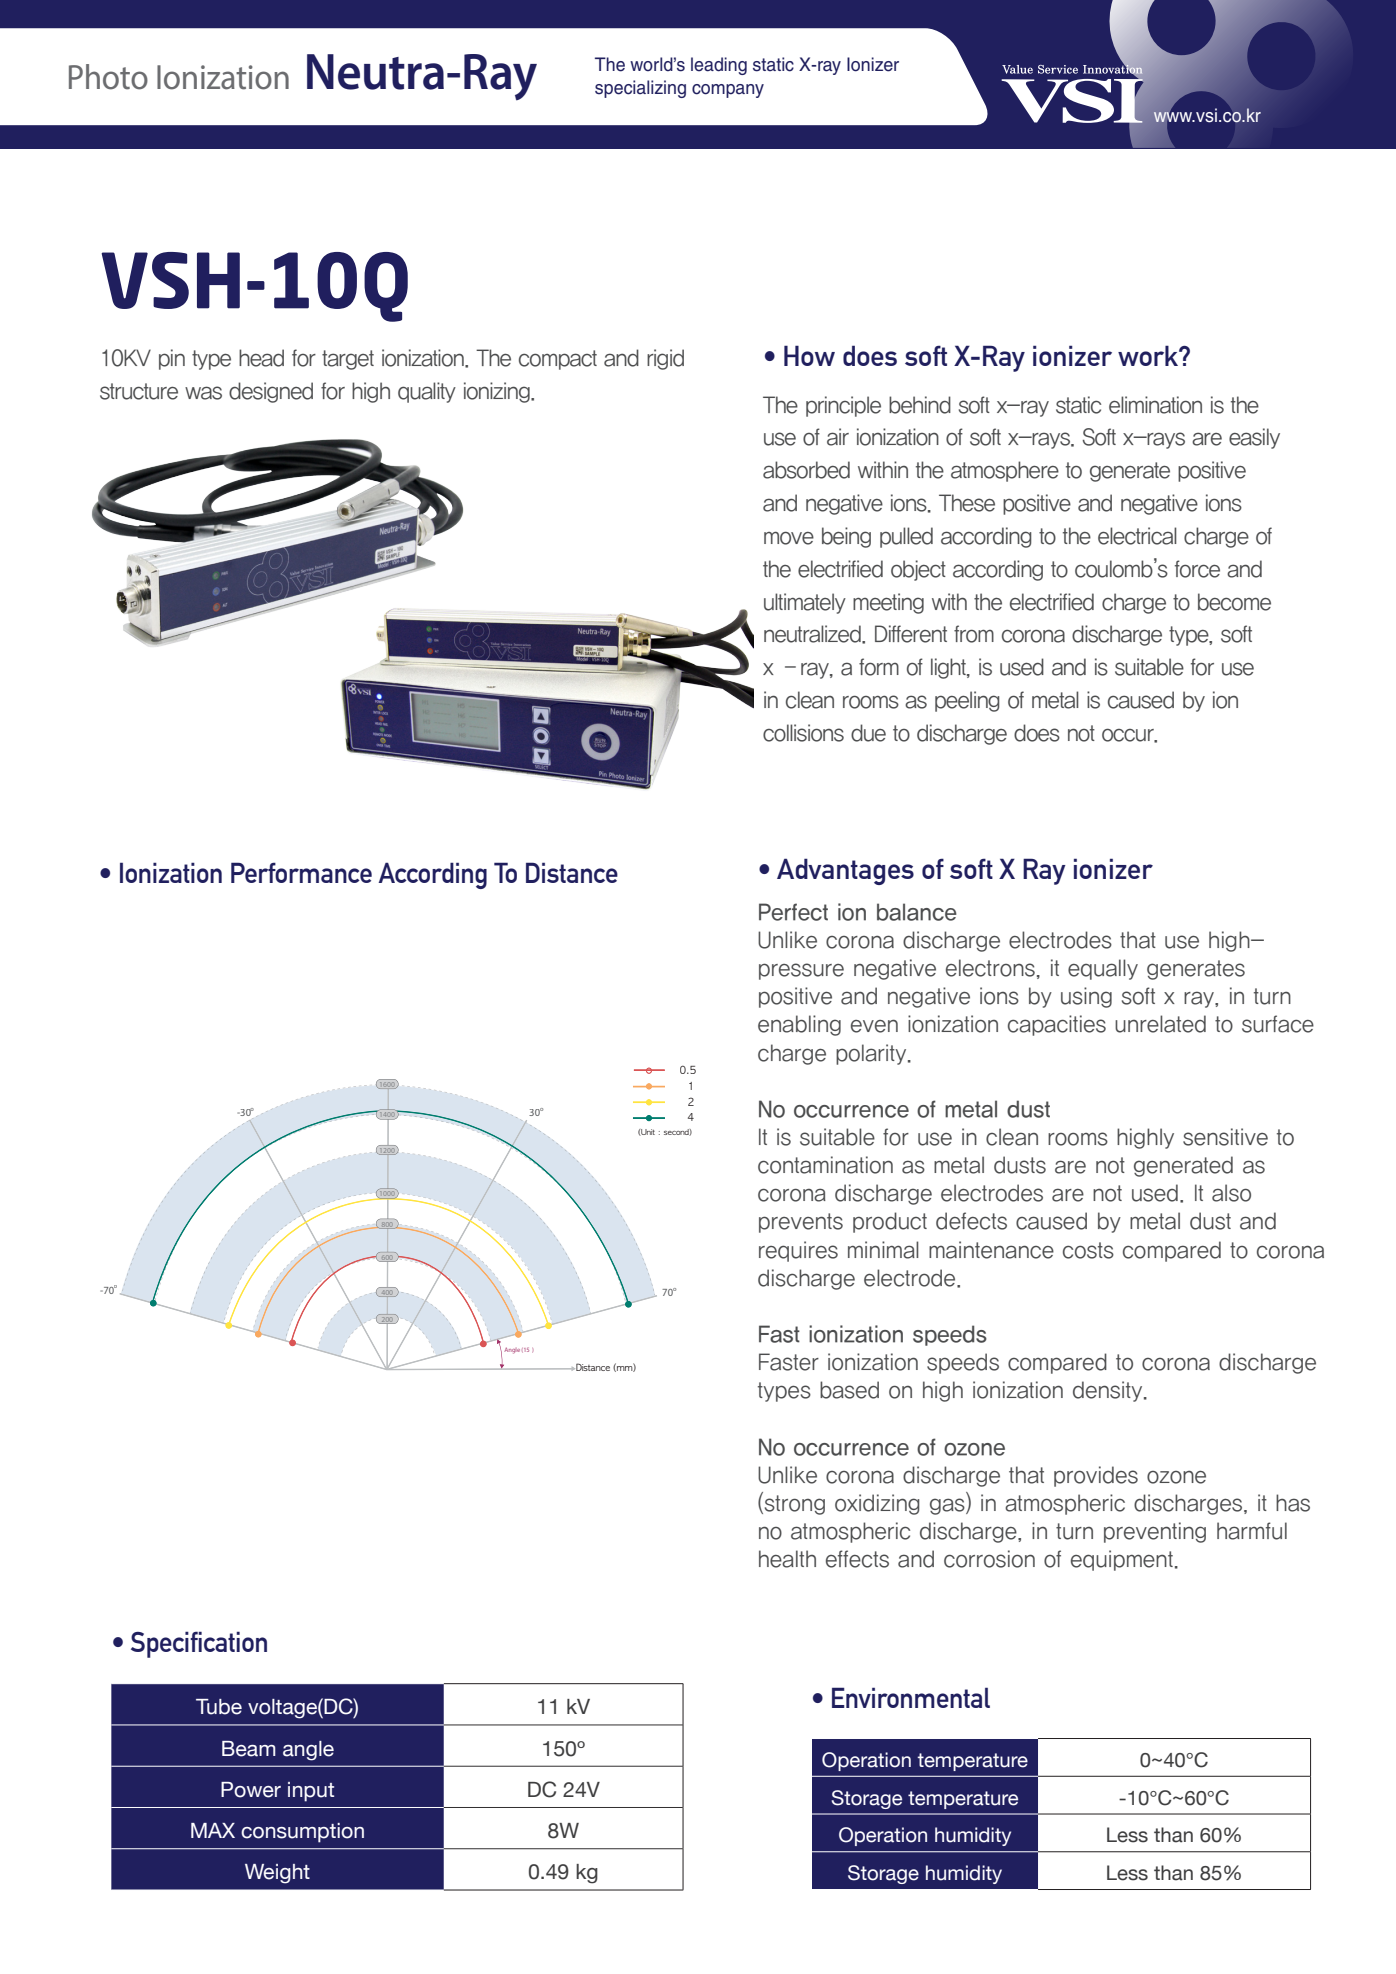 This screenshot has height=1974, width=1396. What do you see at coordinates (108, 77) in the screenshot?
I see `Photo` at bounding box center [108, 77].
